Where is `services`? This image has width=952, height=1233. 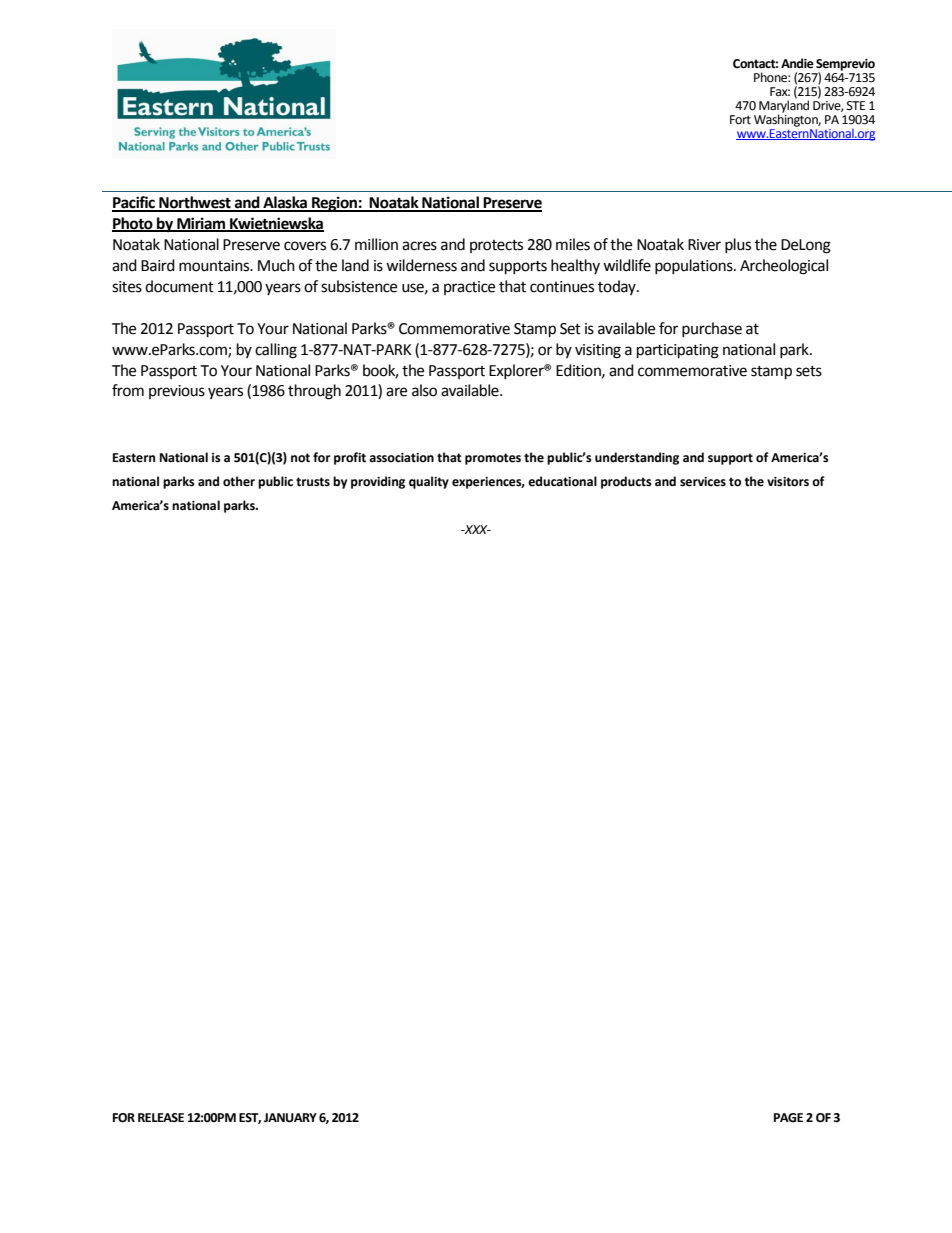 services is located at coordinates (703, 482).
